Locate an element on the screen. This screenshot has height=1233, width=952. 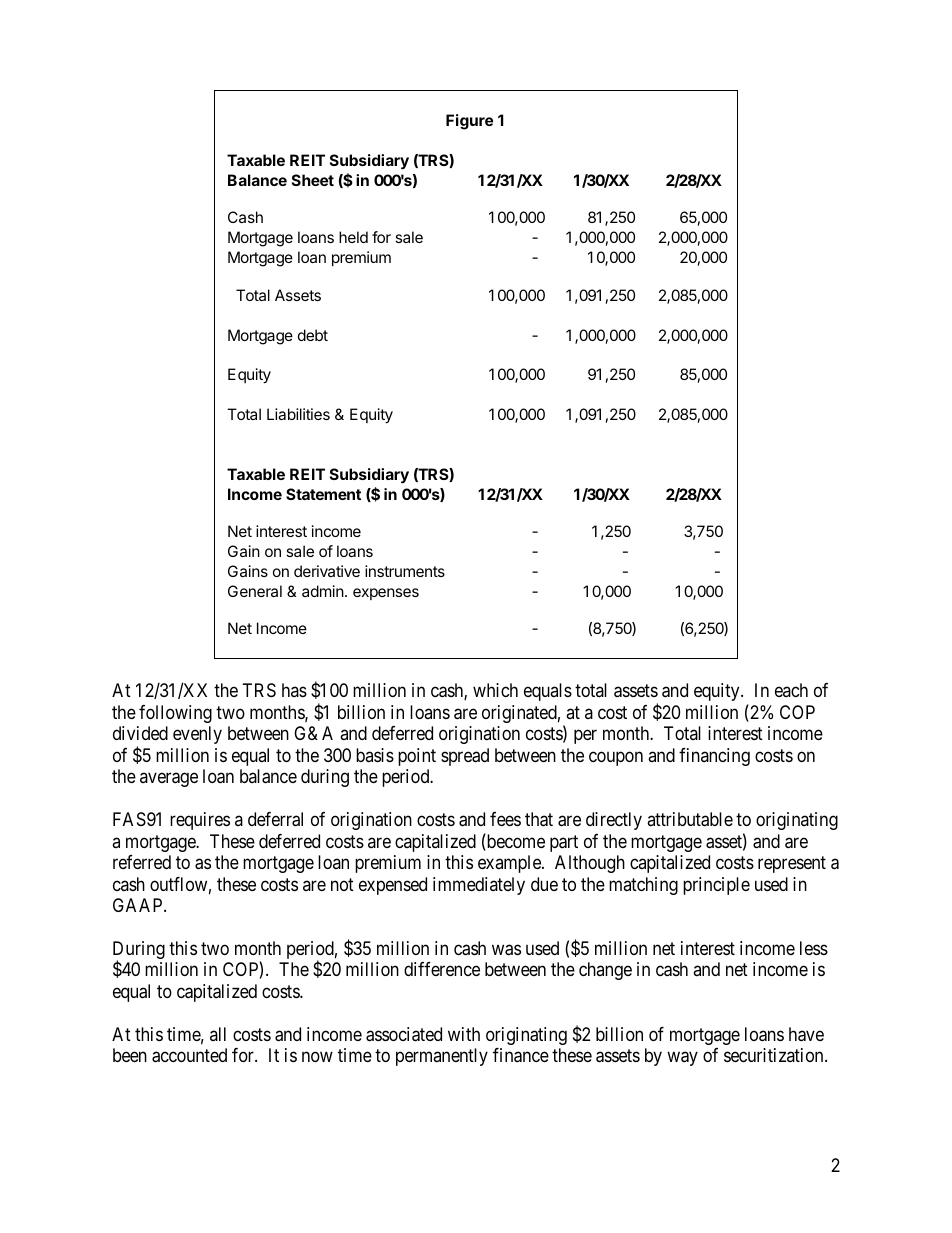
Figure is located at coordinates (469, 122).
